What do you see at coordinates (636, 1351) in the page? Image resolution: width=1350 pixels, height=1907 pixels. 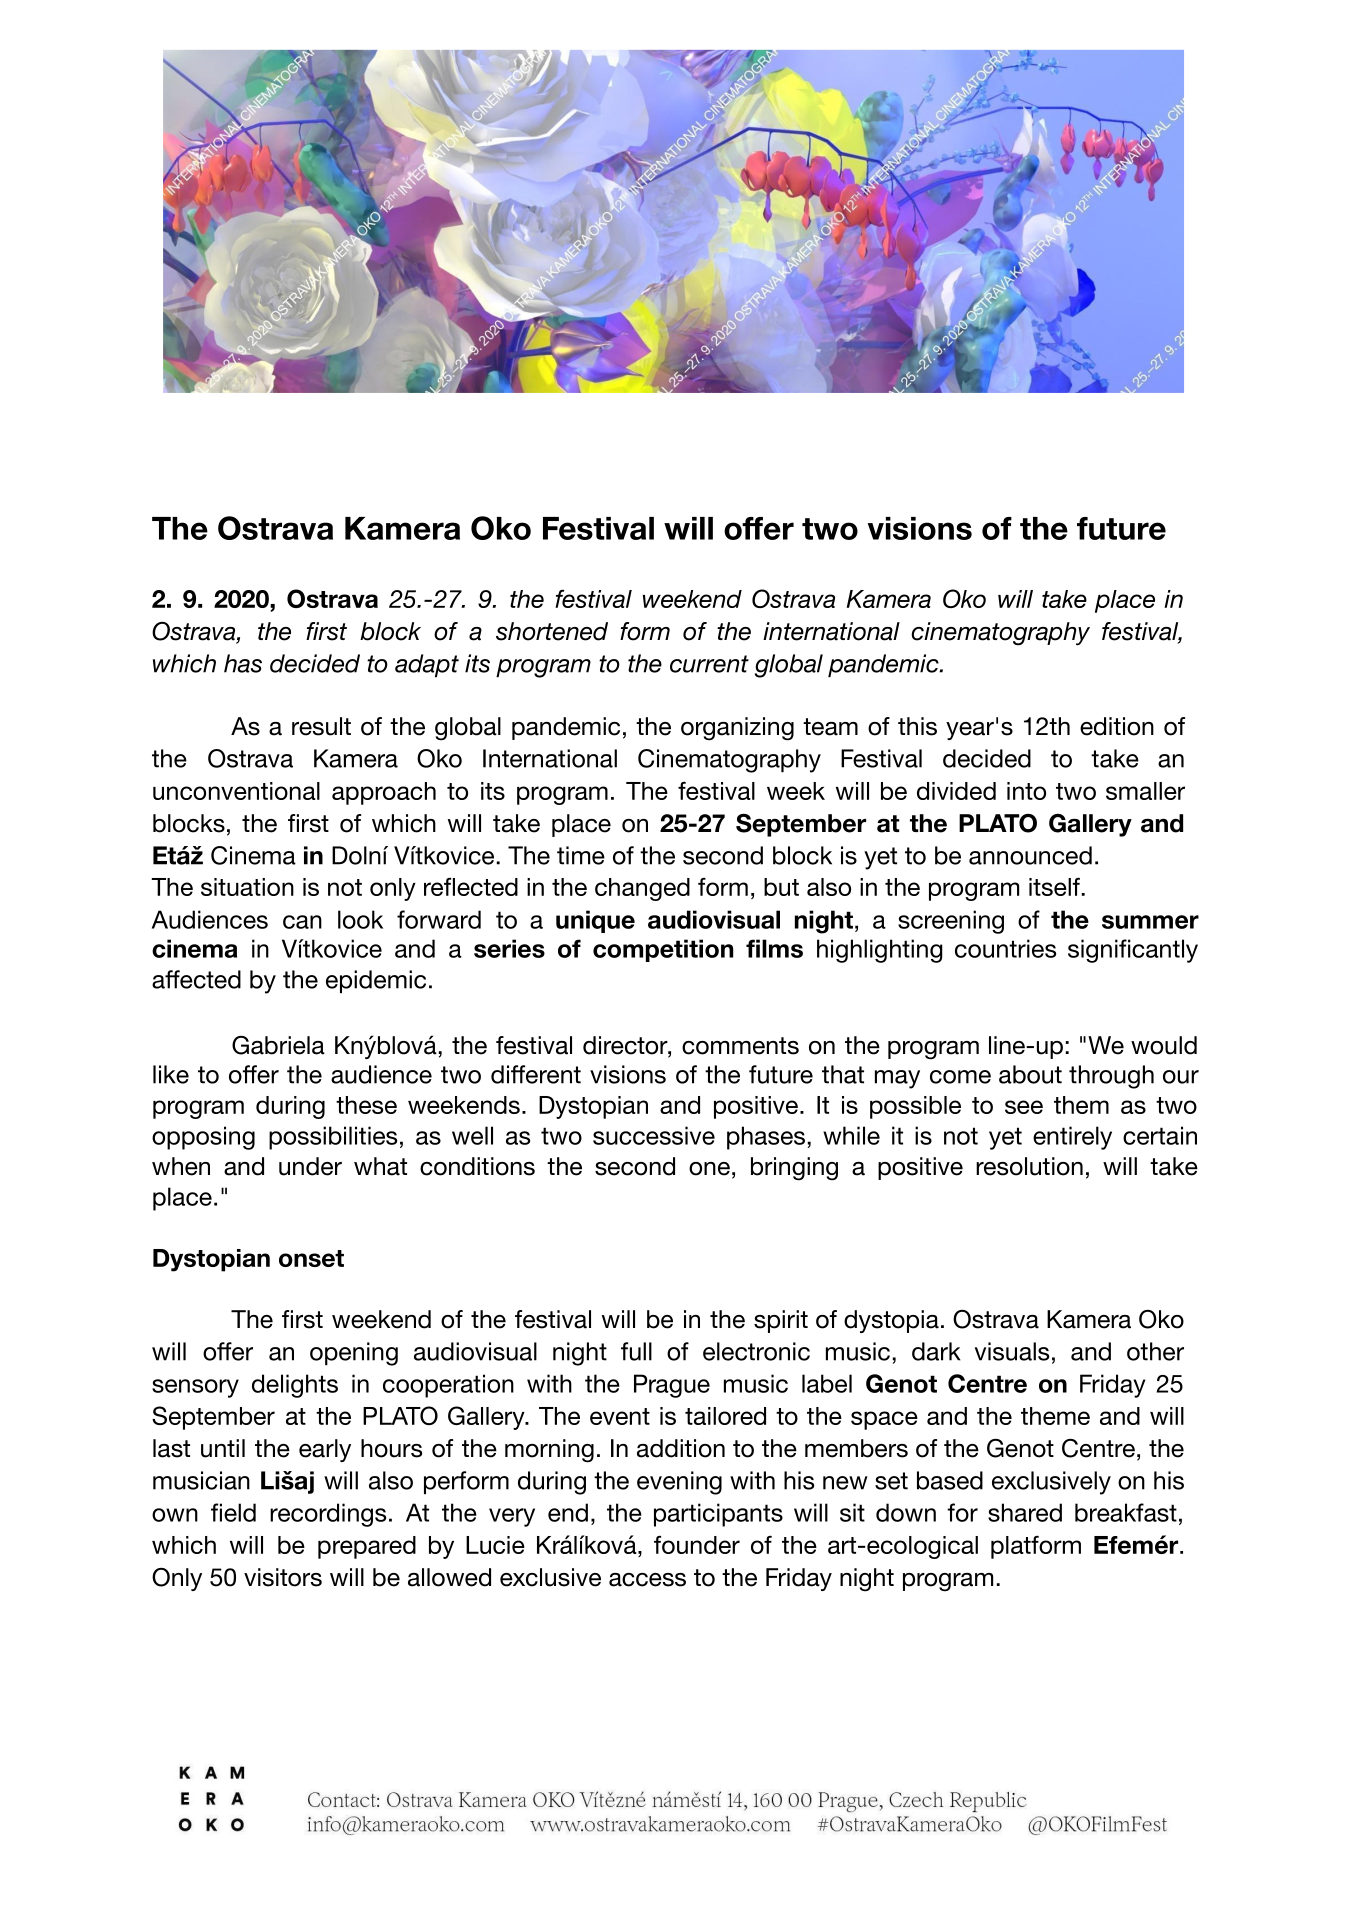 I see `full` at bounding box center [636, 1351].
